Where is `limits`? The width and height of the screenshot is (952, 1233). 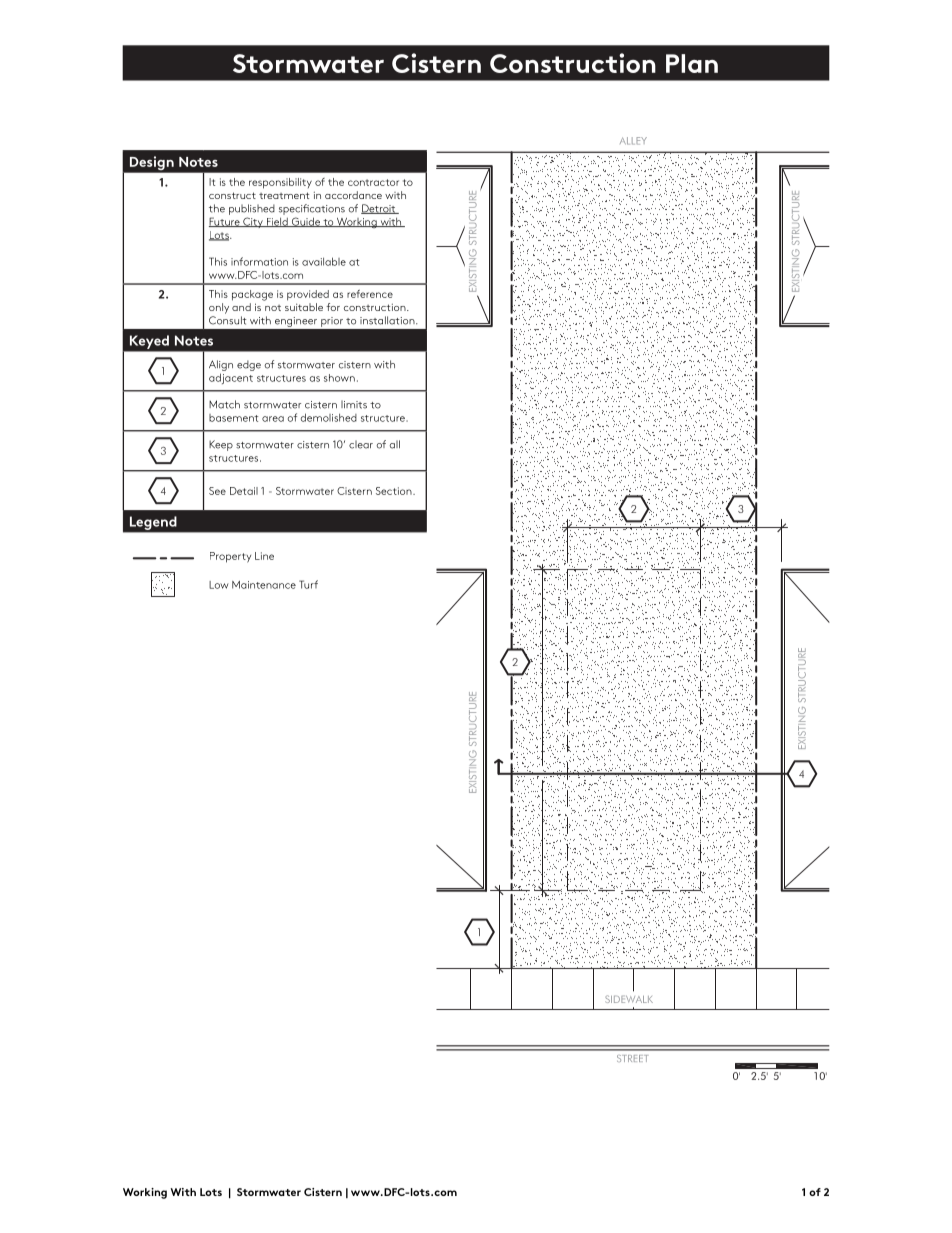 limits is located at coordinates (354, 404).
